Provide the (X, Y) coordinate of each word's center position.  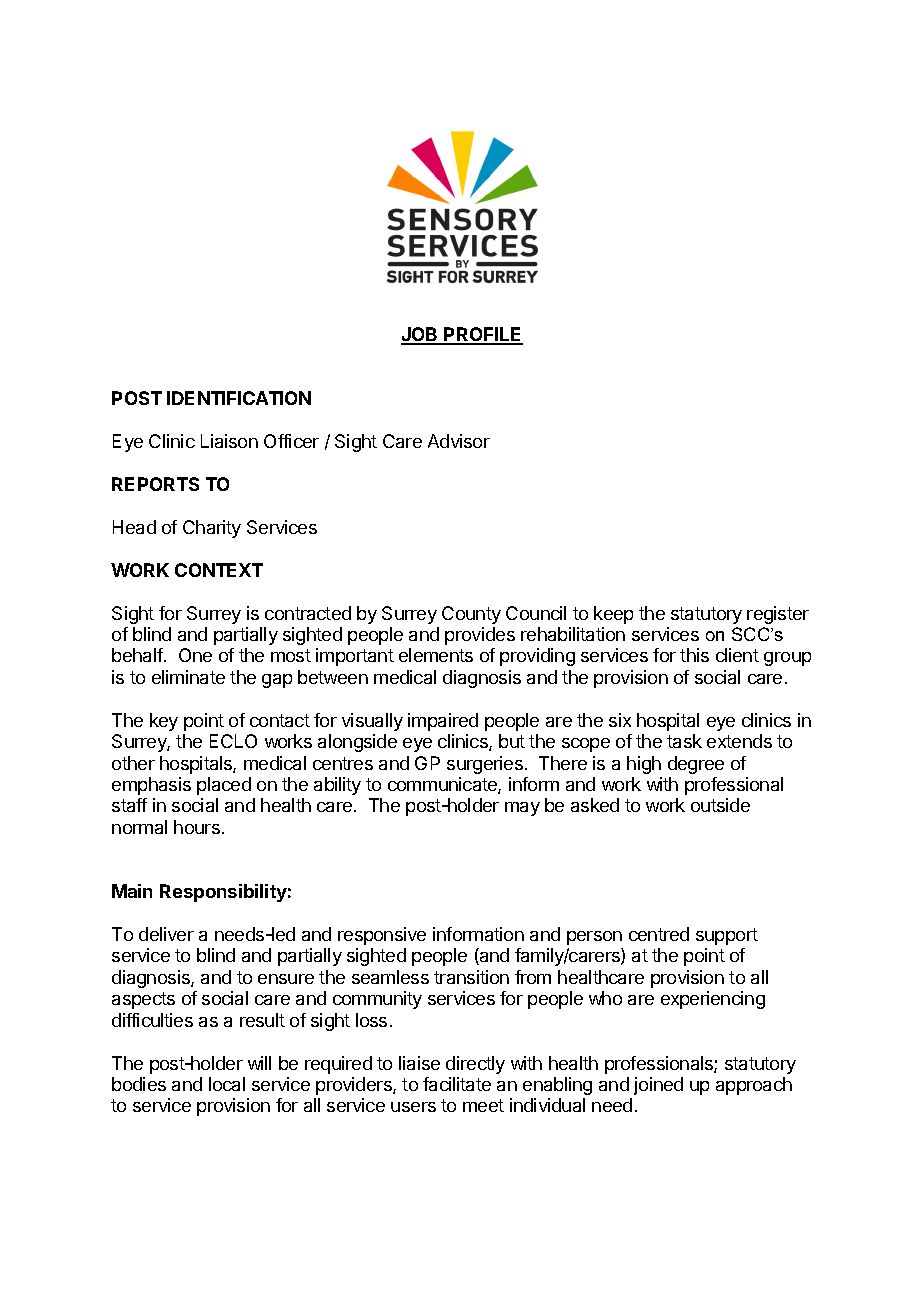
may (522, 809)
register (778, 615)
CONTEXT (219, 570)
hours (197, 827)
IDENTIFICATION (239, 398)
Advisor (459, 441)
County (471, 615)
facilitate (457, 1084)
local (227, 1084)
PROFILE (483, 335)
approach (754, 1086)
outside (720, 805)
